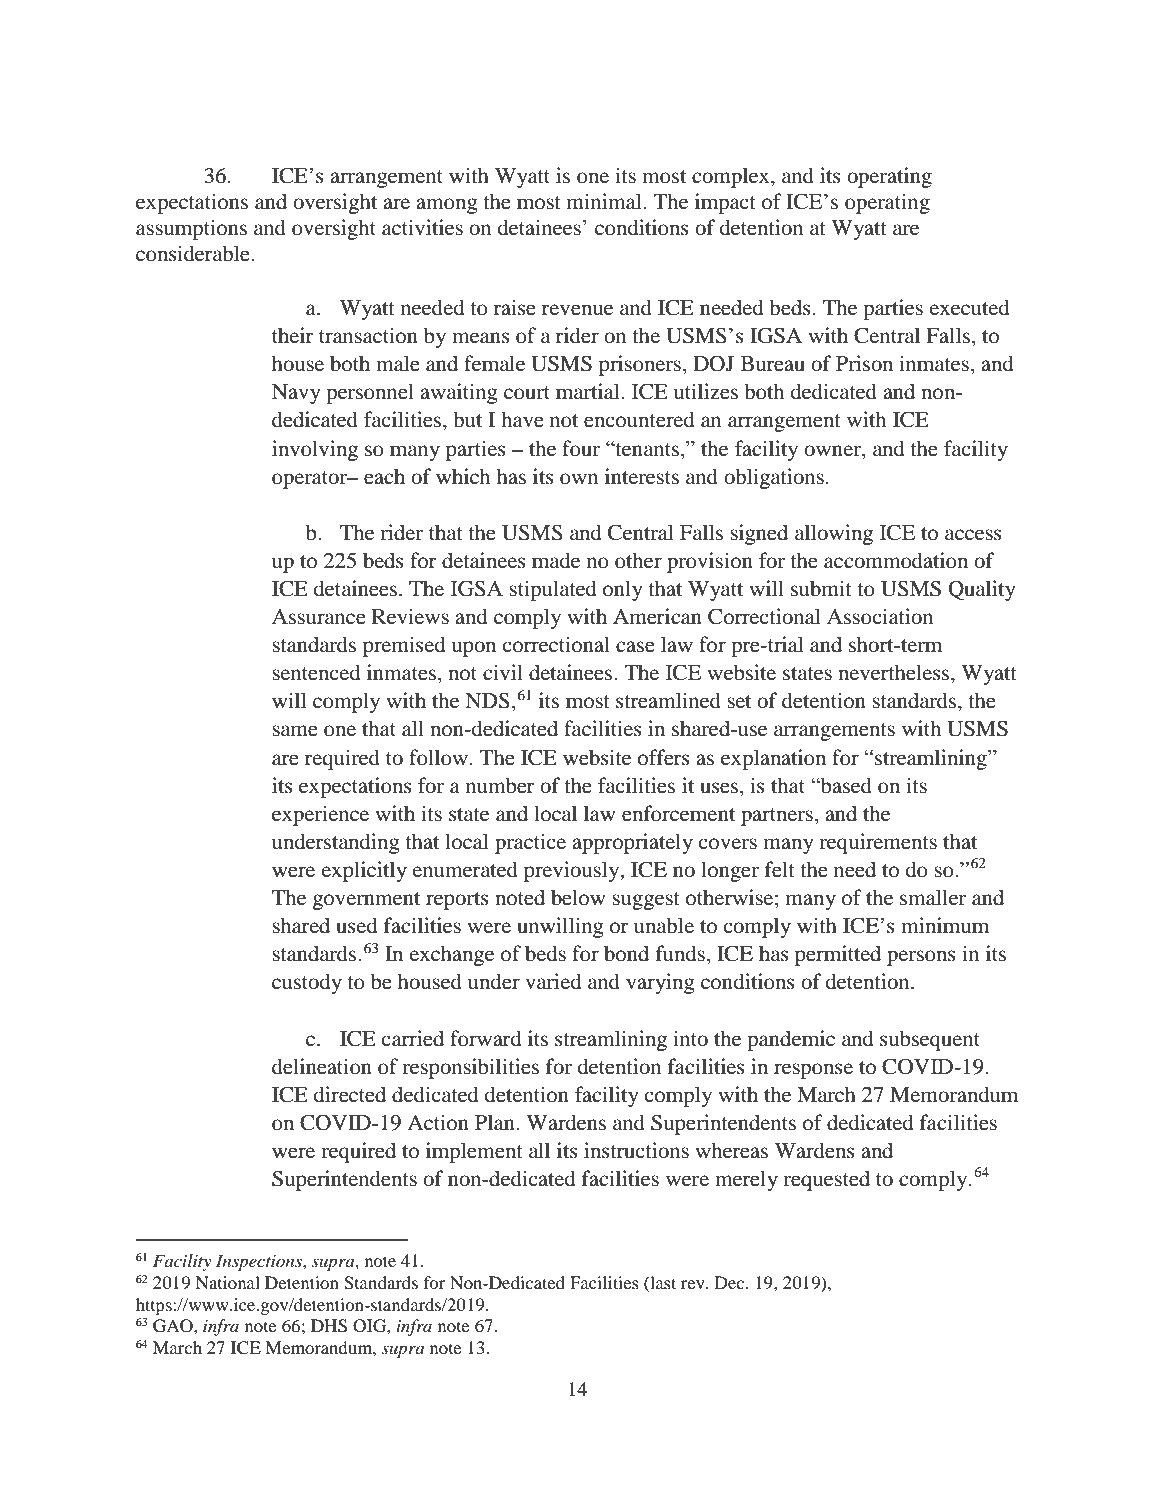 The height and width of the screenshot is (1494, 1155). I want to click on Inspections, so click(260, 1262).
